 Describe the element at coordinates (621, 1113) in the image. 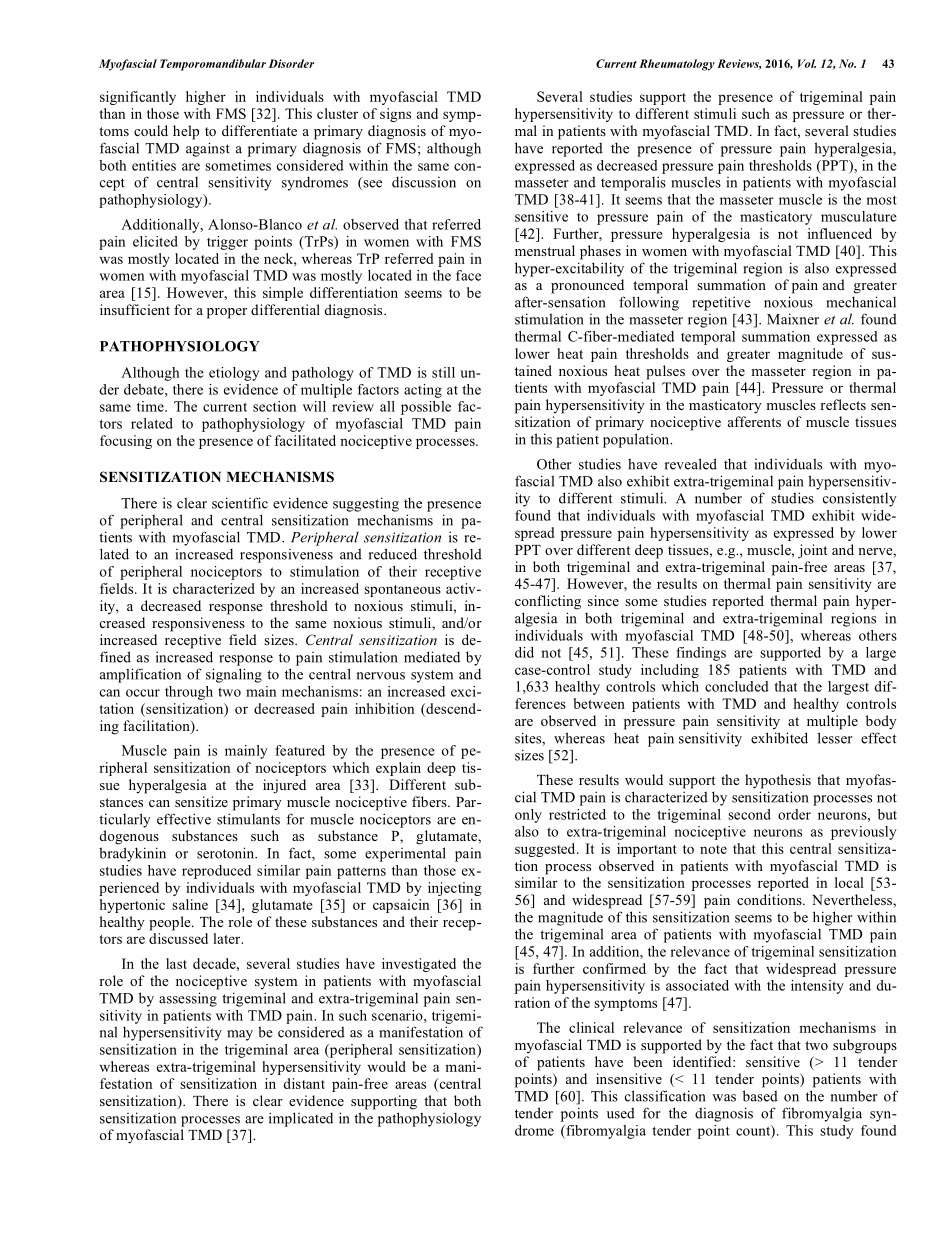

I see `used` at that location.
